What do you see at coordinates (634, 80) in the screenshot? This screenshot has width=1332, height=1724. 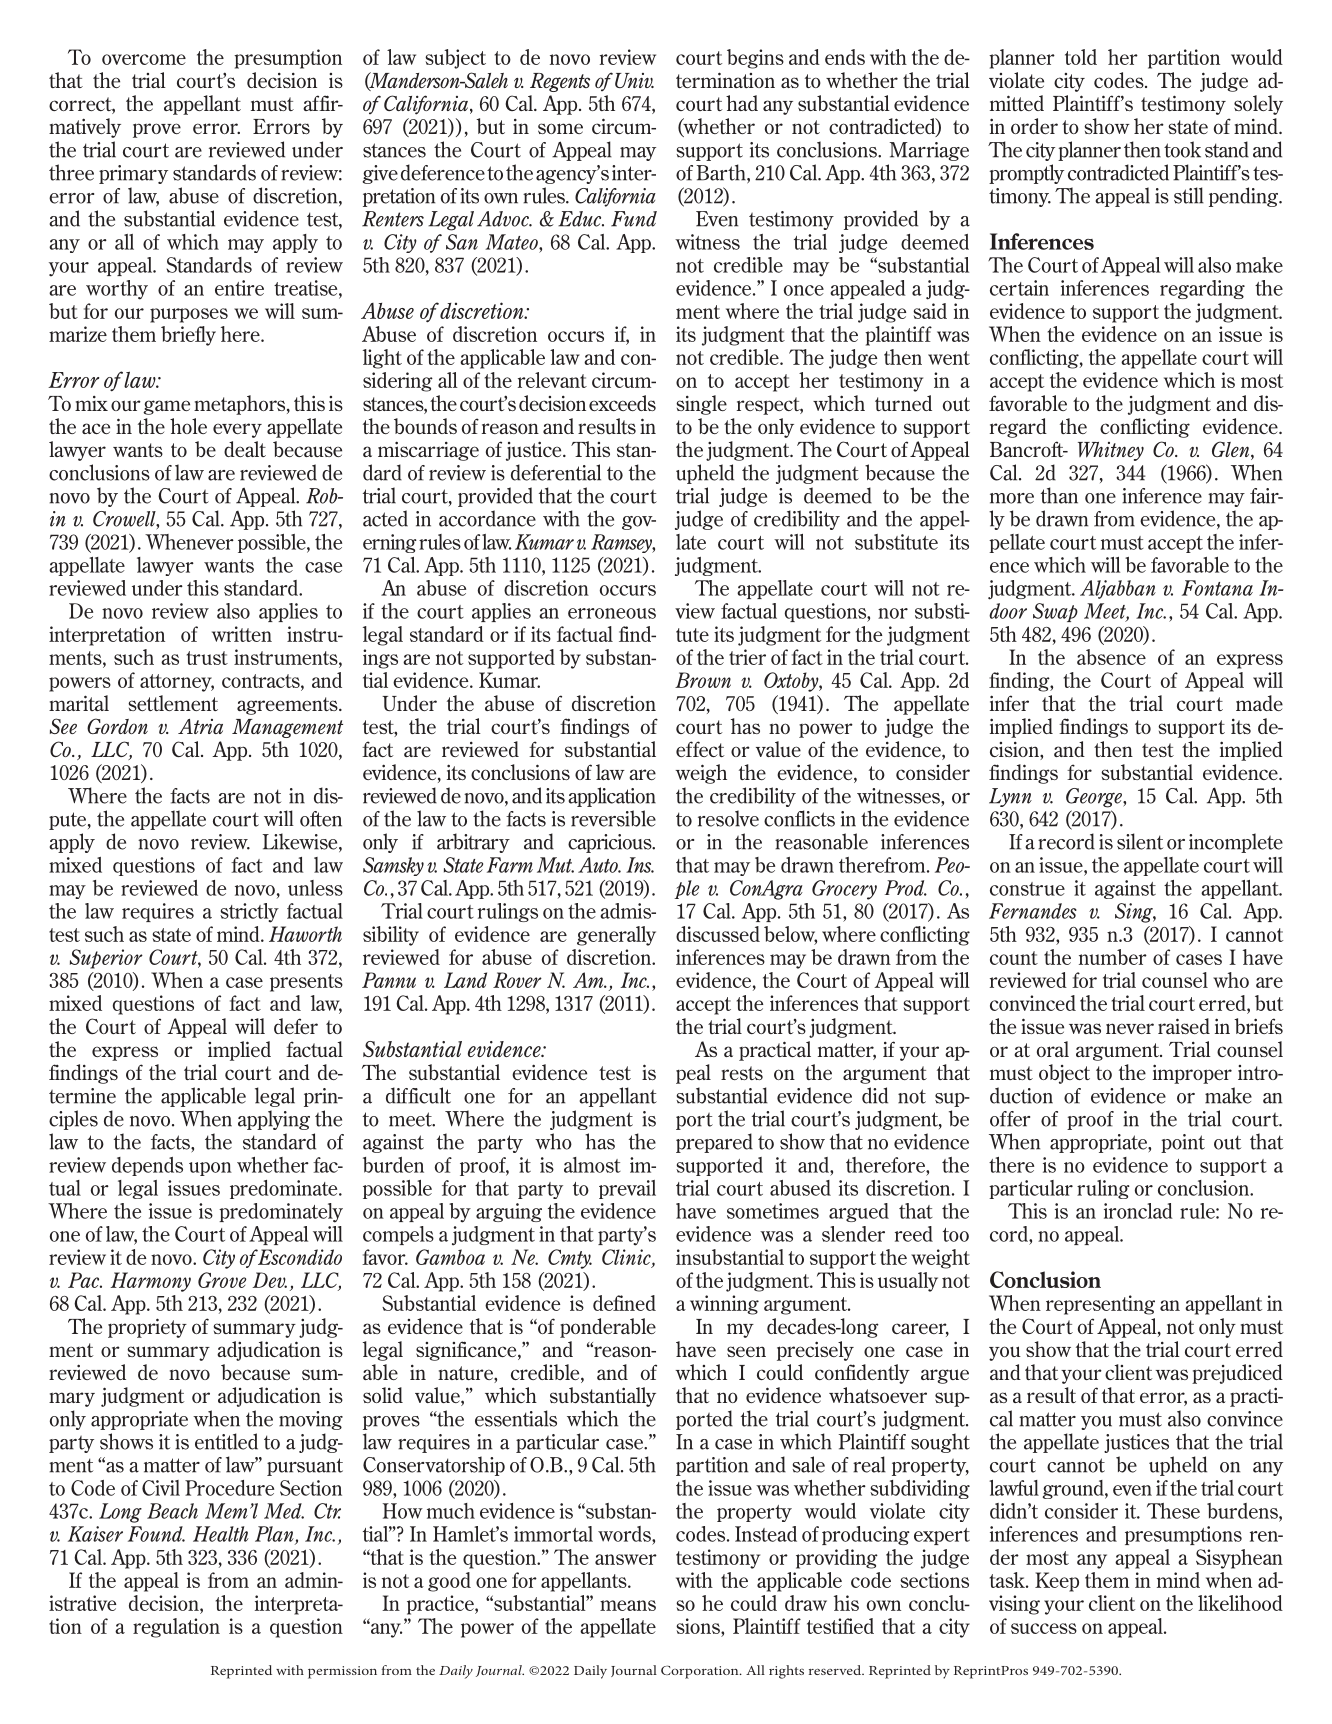 I see `Univ` at bounding box center [634, 80].
